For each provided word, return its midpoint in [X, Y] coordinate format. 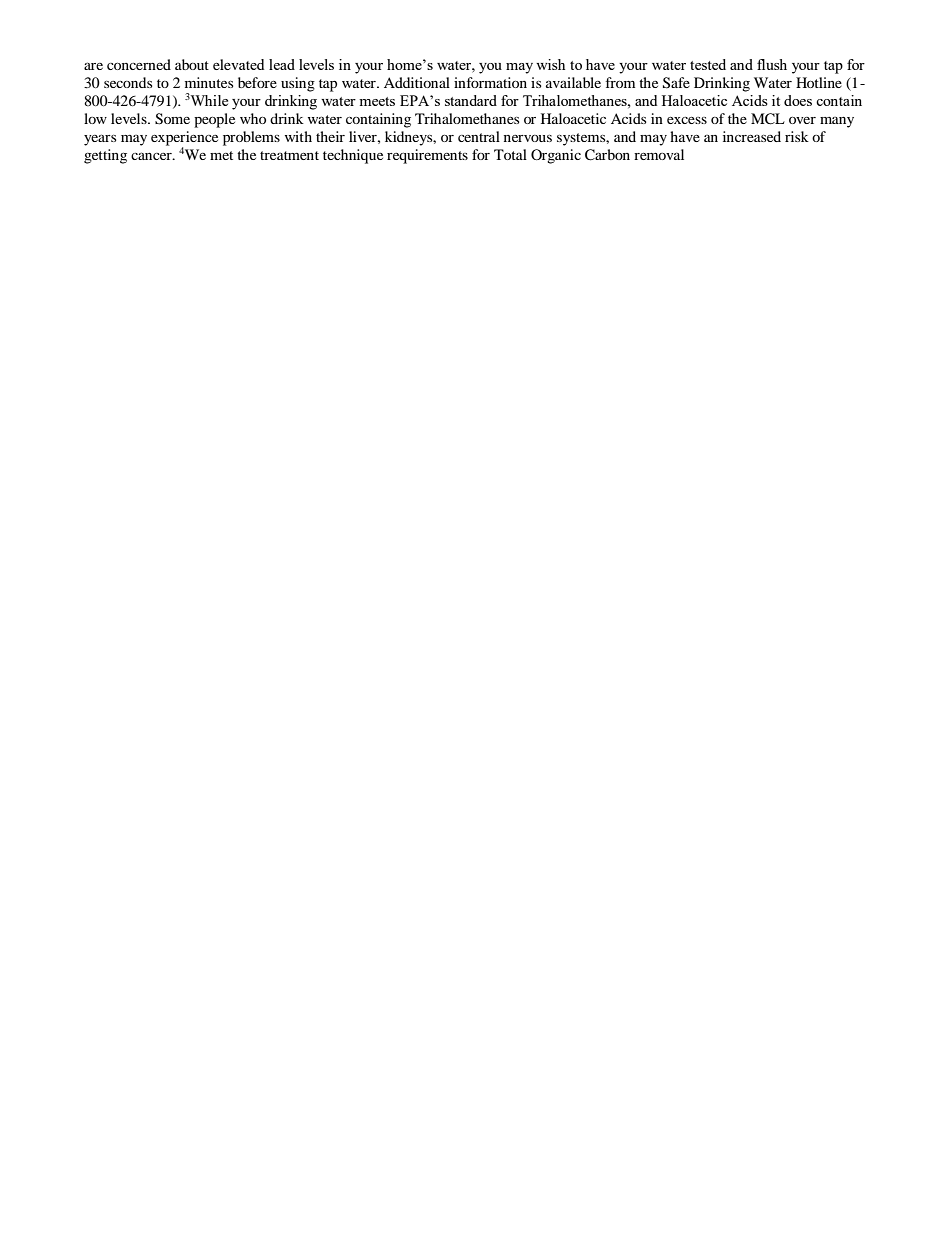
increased [752, 136]
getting [105, 156]
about [192, 64]
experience [184, 138]
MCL [768, 119]
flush [772, 64]
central [479, 136]
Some [172, 119]
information [490, 82]
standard [471, 100]
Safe [676, 83]
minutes [209, 82]
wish [550, 64]
